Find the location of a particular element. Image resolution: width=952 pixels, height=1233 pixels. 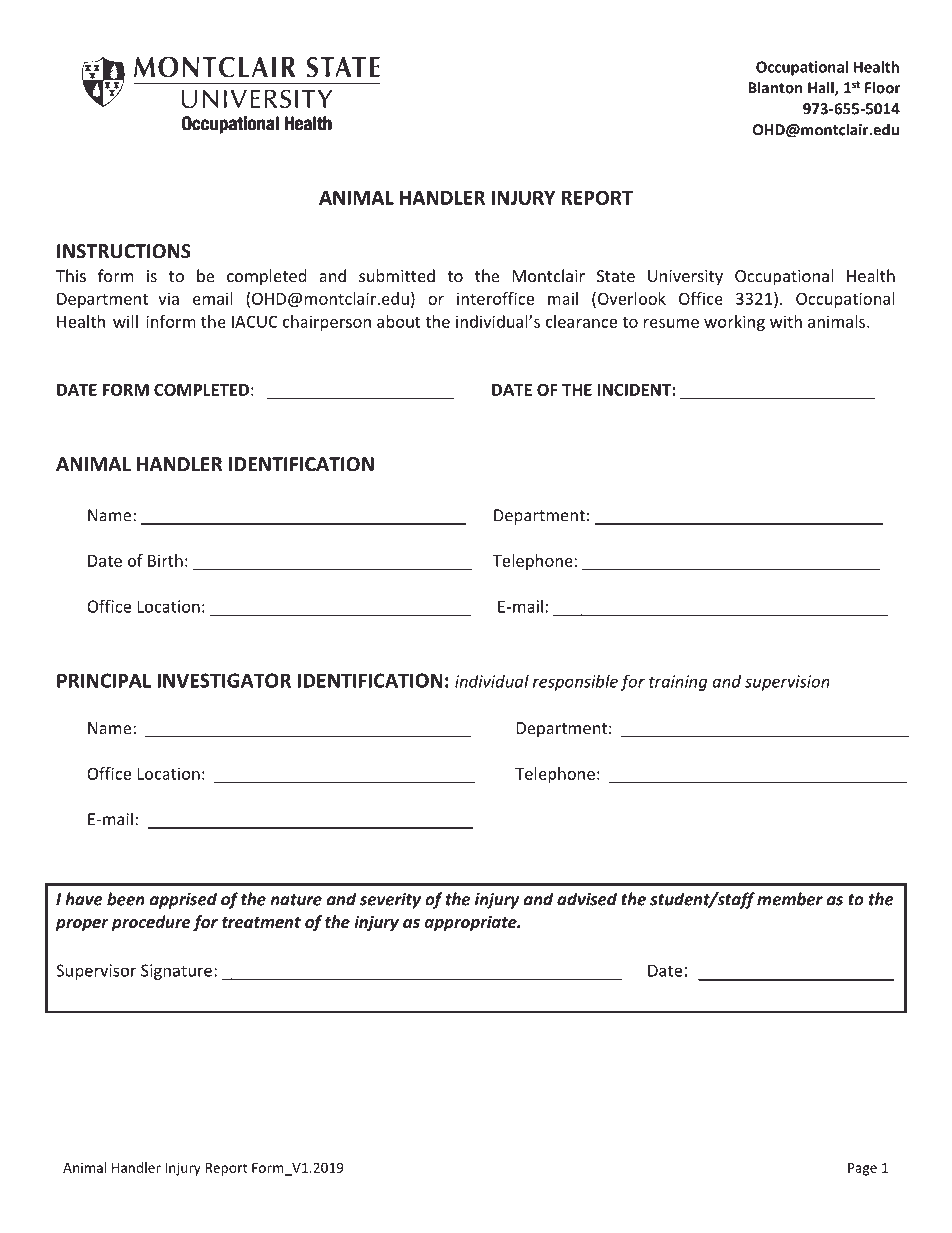

Blanton is located at coordinates (775, 87).
